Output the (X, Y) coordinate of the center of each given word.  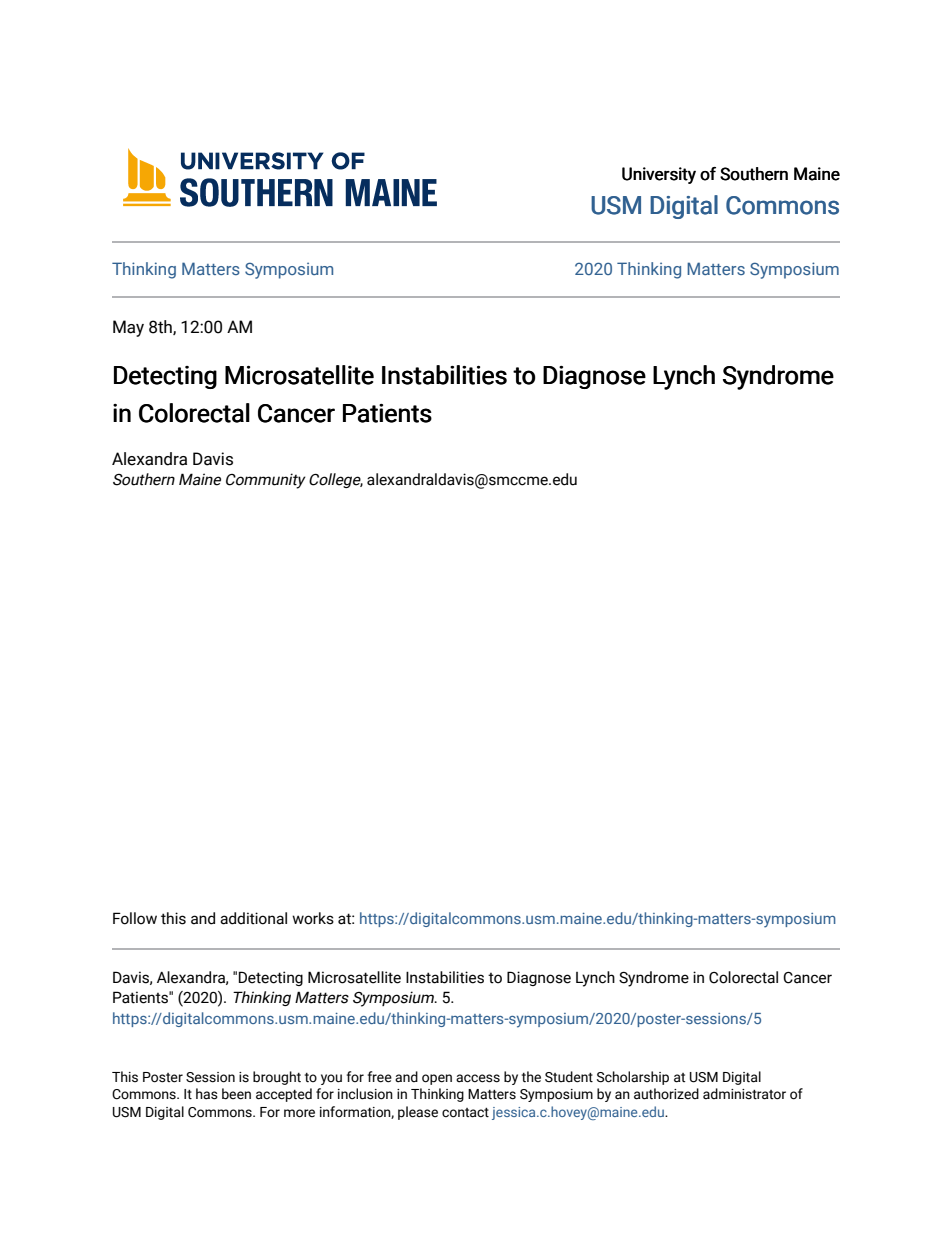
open (437, 1079)
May (128, 328)
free (380, 1077)
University (659, 175)
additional (253, 918)
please (418, 1113)
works (313, 918)
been (236, 1094)
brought (277, 1078)
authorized (666, 1094)
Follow (135, 918)
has (207, 1094)
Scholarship (633, 1078)
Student (569, 1077)
